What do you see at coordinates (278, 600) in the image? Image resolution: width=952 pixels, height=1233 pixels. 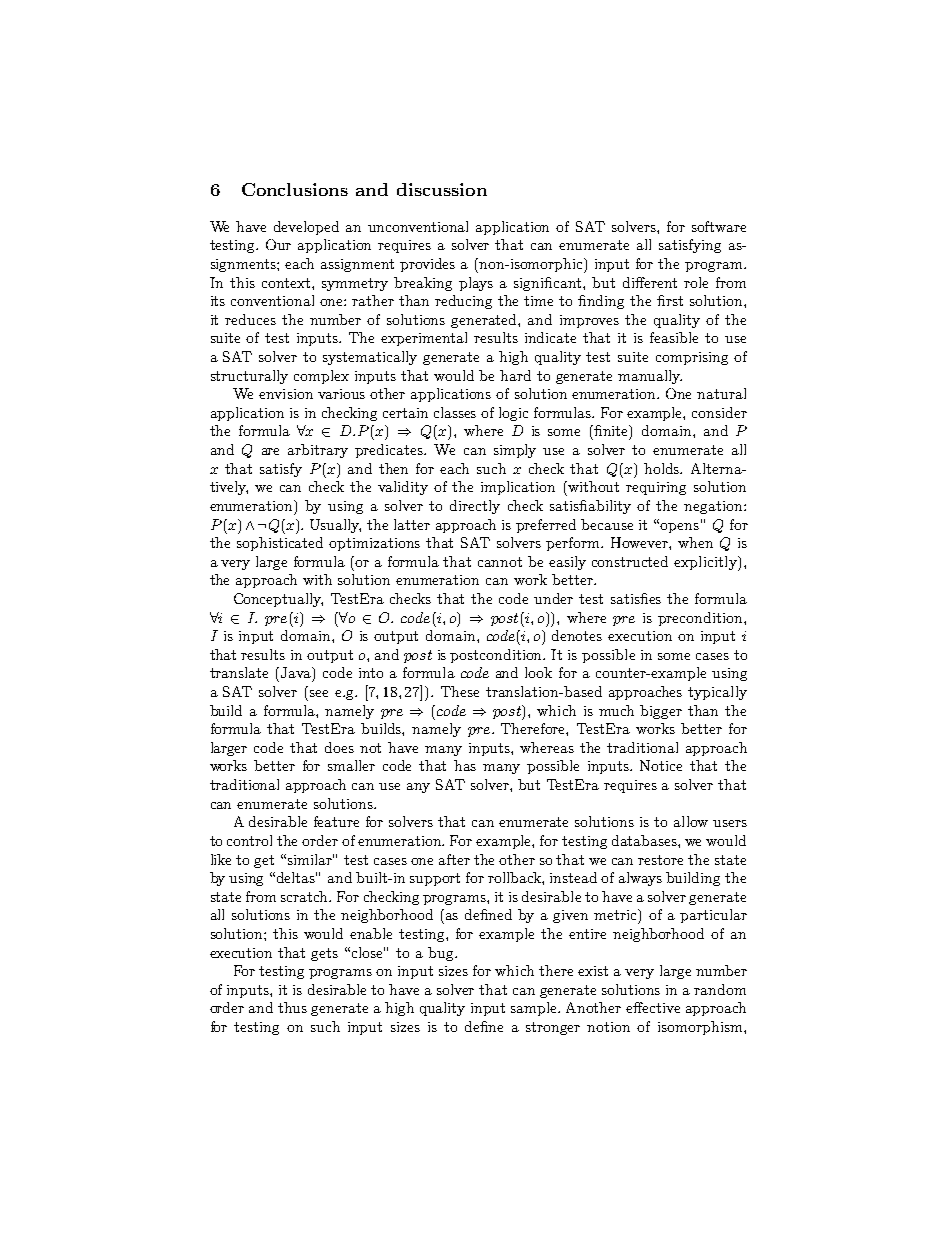 I see `Conceptually` at bounding box center [278, 600].
